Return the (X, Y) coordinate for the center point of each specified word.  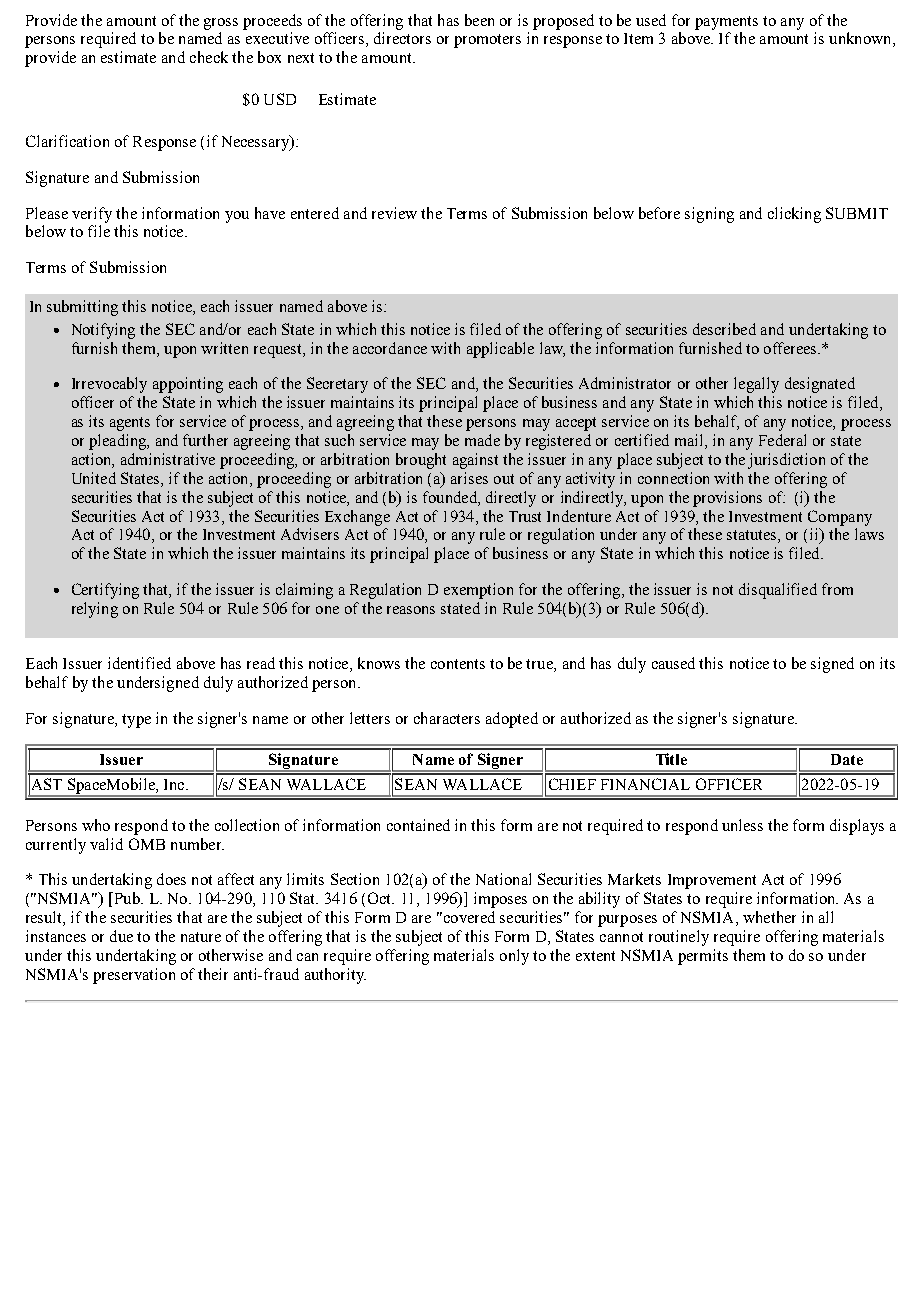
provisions (727, 499)
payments (726, 23)
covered (468, 917)
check (209, 57)
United (94, 478)
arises (469, 478)
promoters (487, 41)
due (121, 936)
